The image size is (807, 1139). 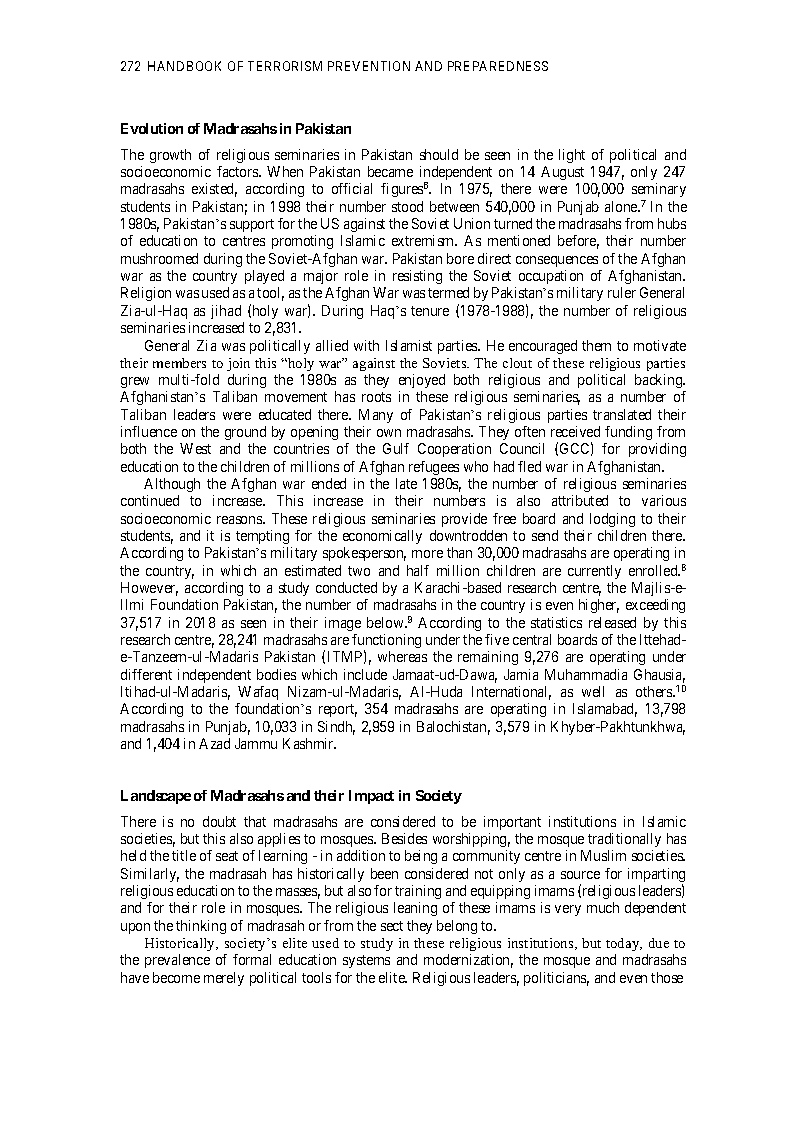 What do you see at coordinates (184, 66) in the page?
I see `HANDBOOK` at bounding box center [184, 66].
